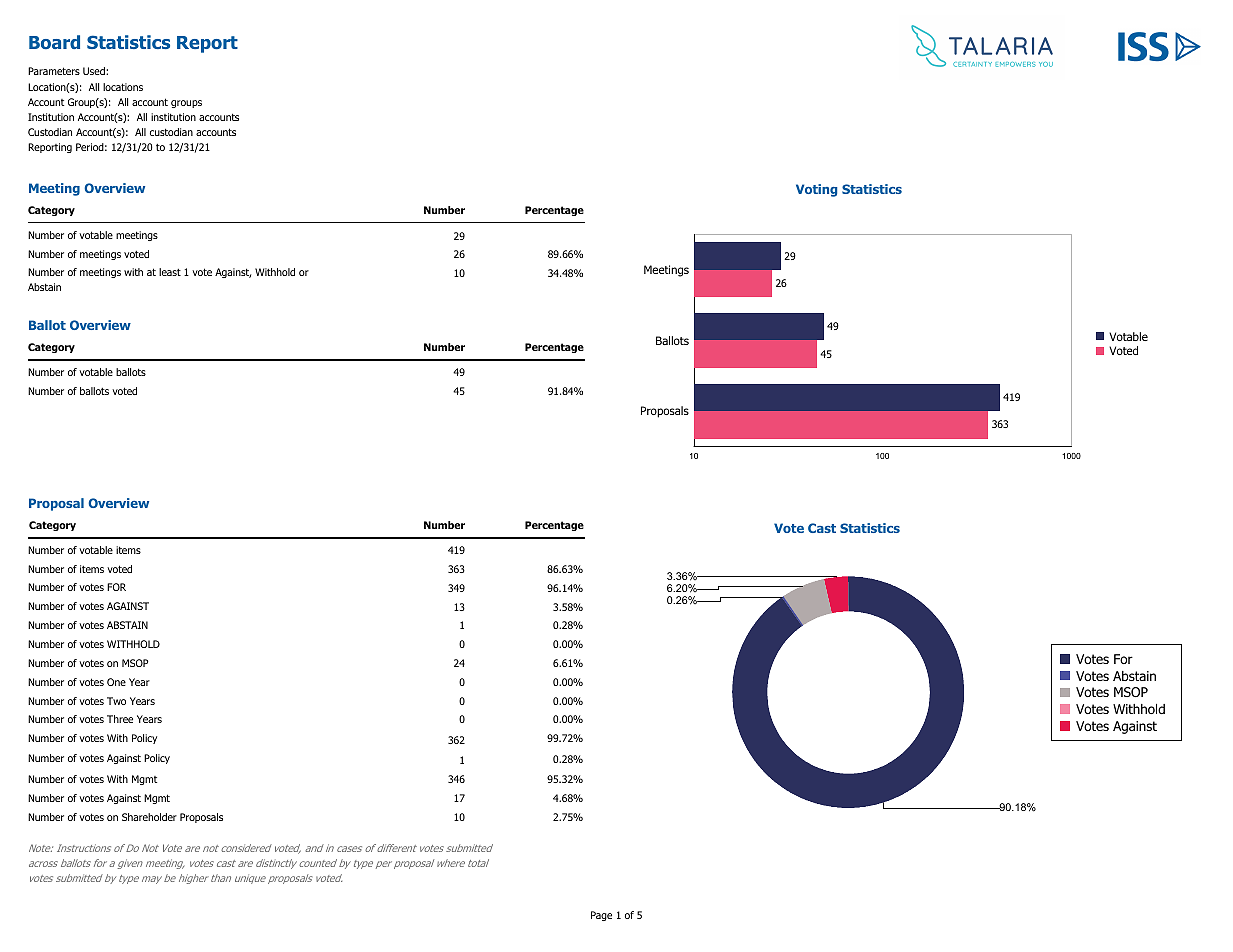 The width and height of the image is (1233, 952). I want to click on Two, so click(116, 701).
